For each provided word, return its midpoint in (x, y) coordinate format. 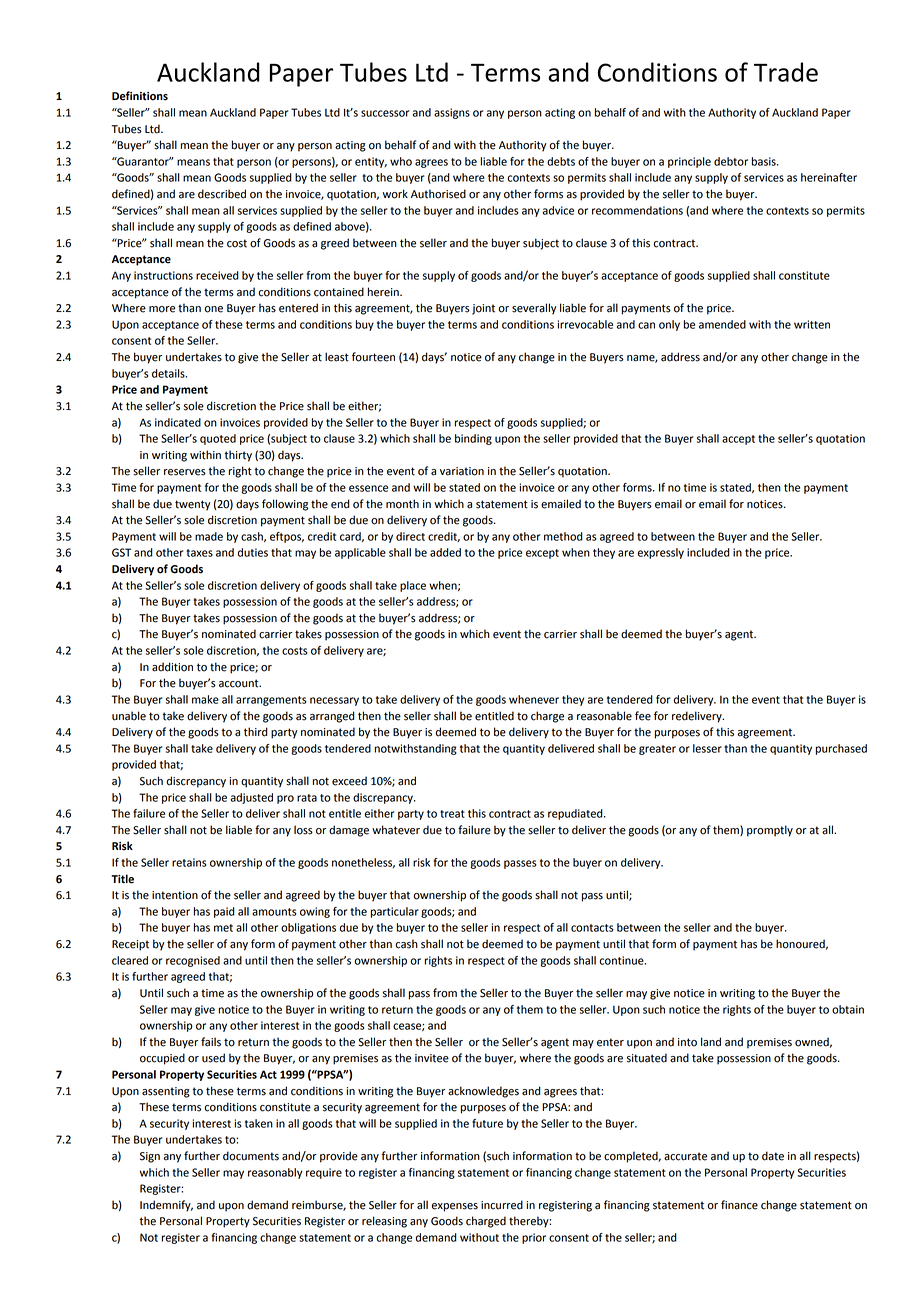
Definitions (140, 96)
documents (251, 1156)
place (413, 586)
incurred (502, 1205)
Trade (786, 72)
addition (172, 667)
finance (739, 1205)
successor (385, 113)
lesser (707, 748)
